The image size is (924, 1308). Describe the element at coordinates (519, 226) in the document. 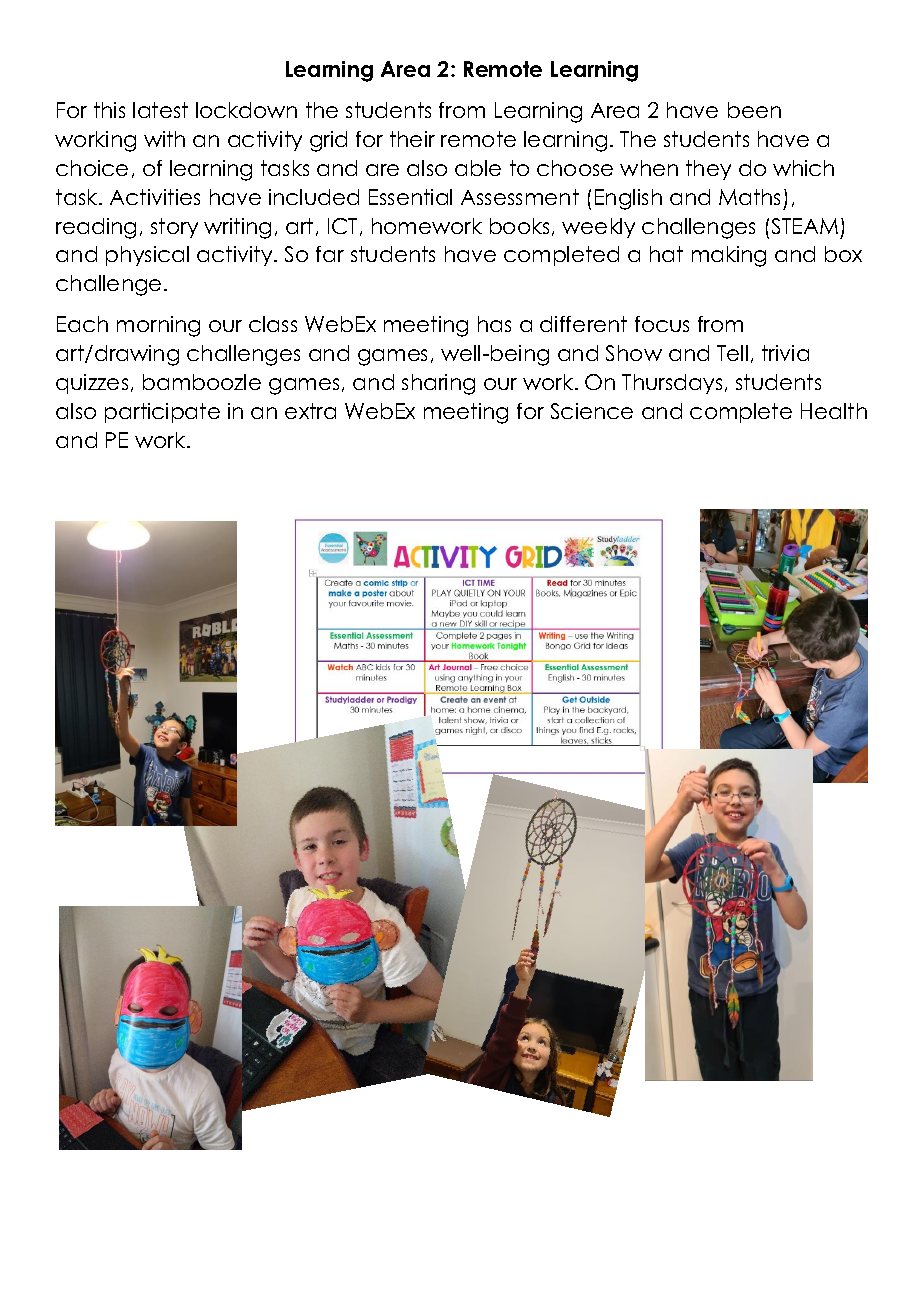

I see `books` at that location.
